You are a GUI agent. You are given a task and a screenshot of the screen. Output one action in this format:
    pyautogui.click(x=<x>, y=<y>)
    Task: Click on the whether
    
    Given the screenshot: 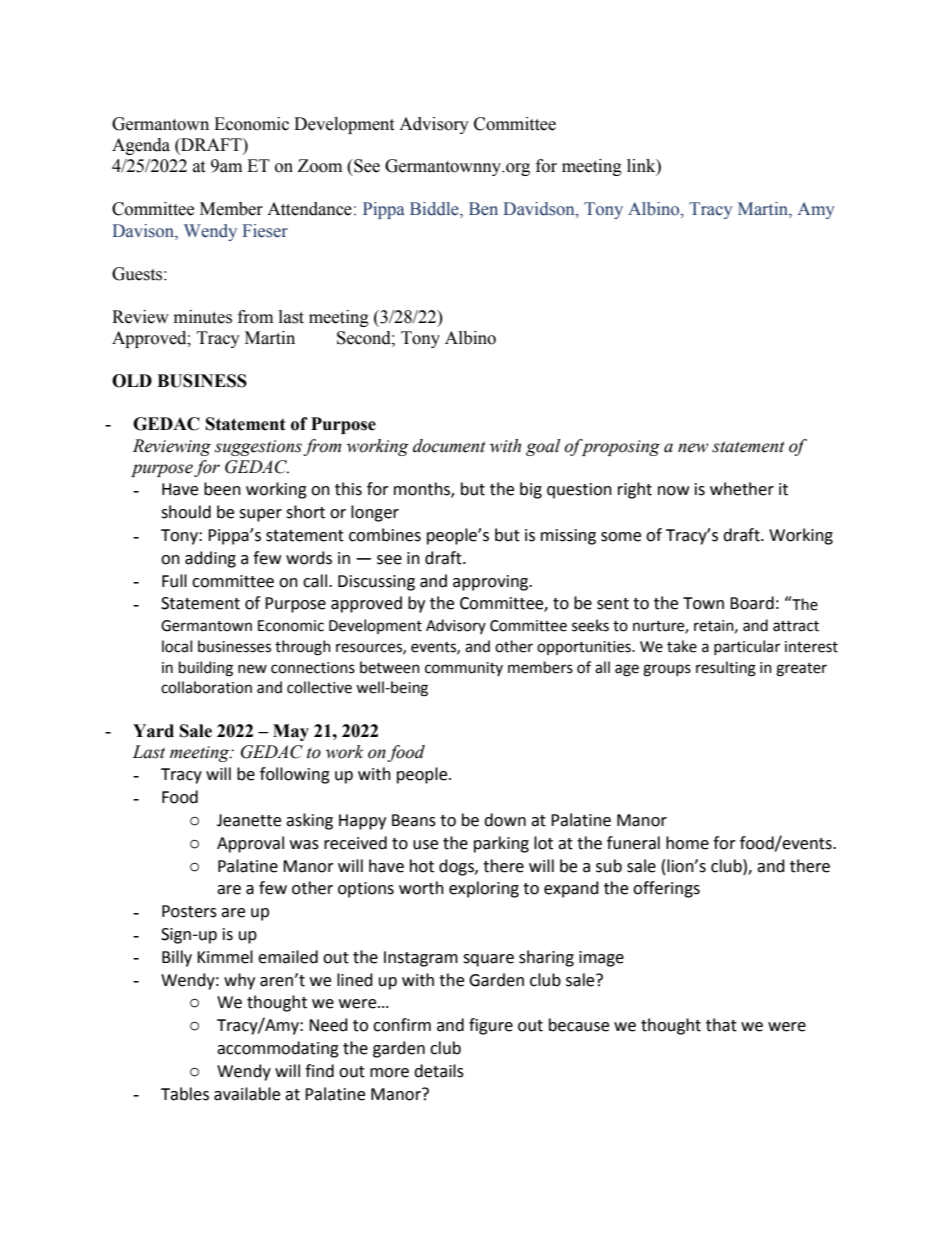 What is the action you would take?
    pyautogui.click(x=742, y=489)
